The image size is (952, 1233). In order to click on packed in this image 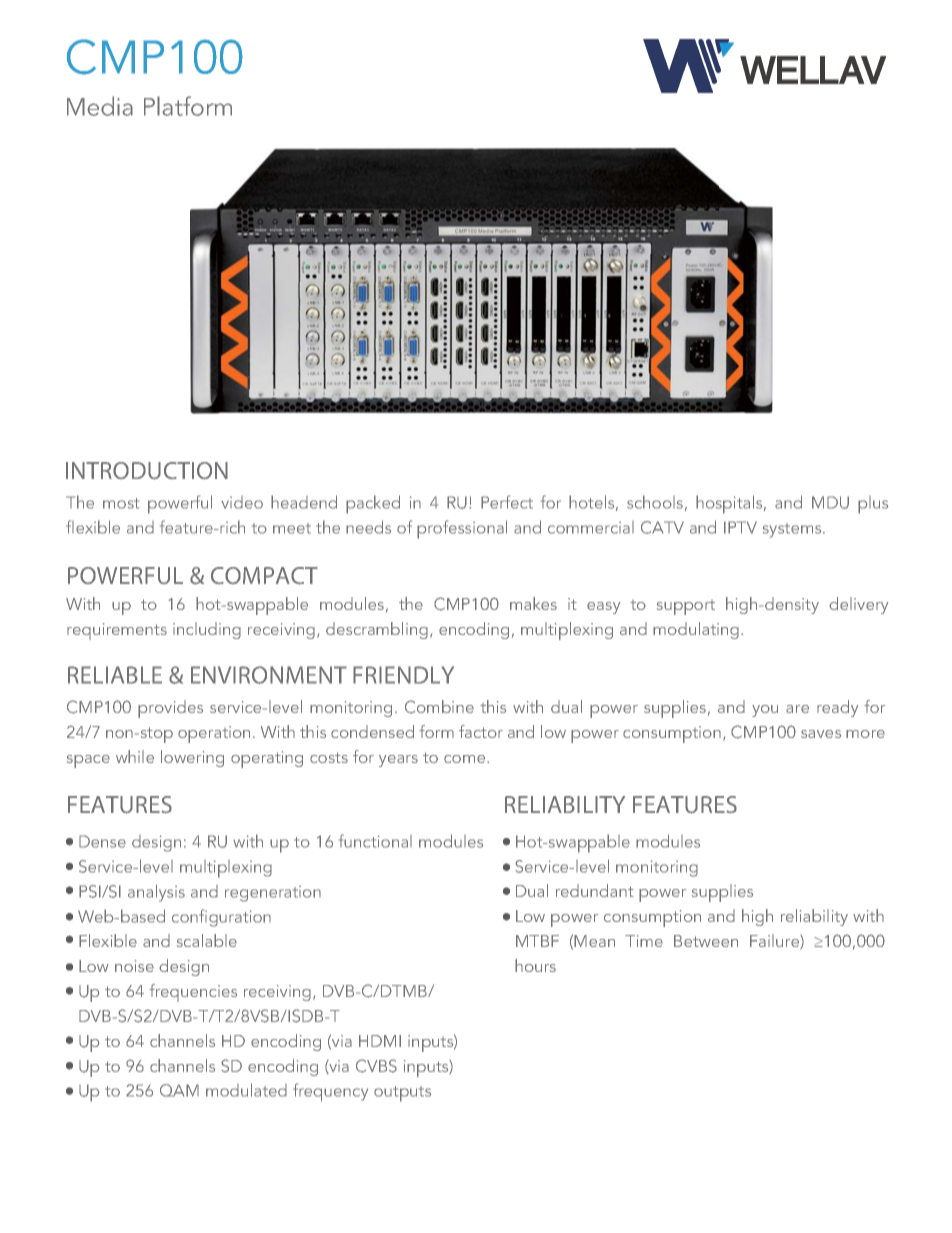, I will do `click(373, 504)`.
